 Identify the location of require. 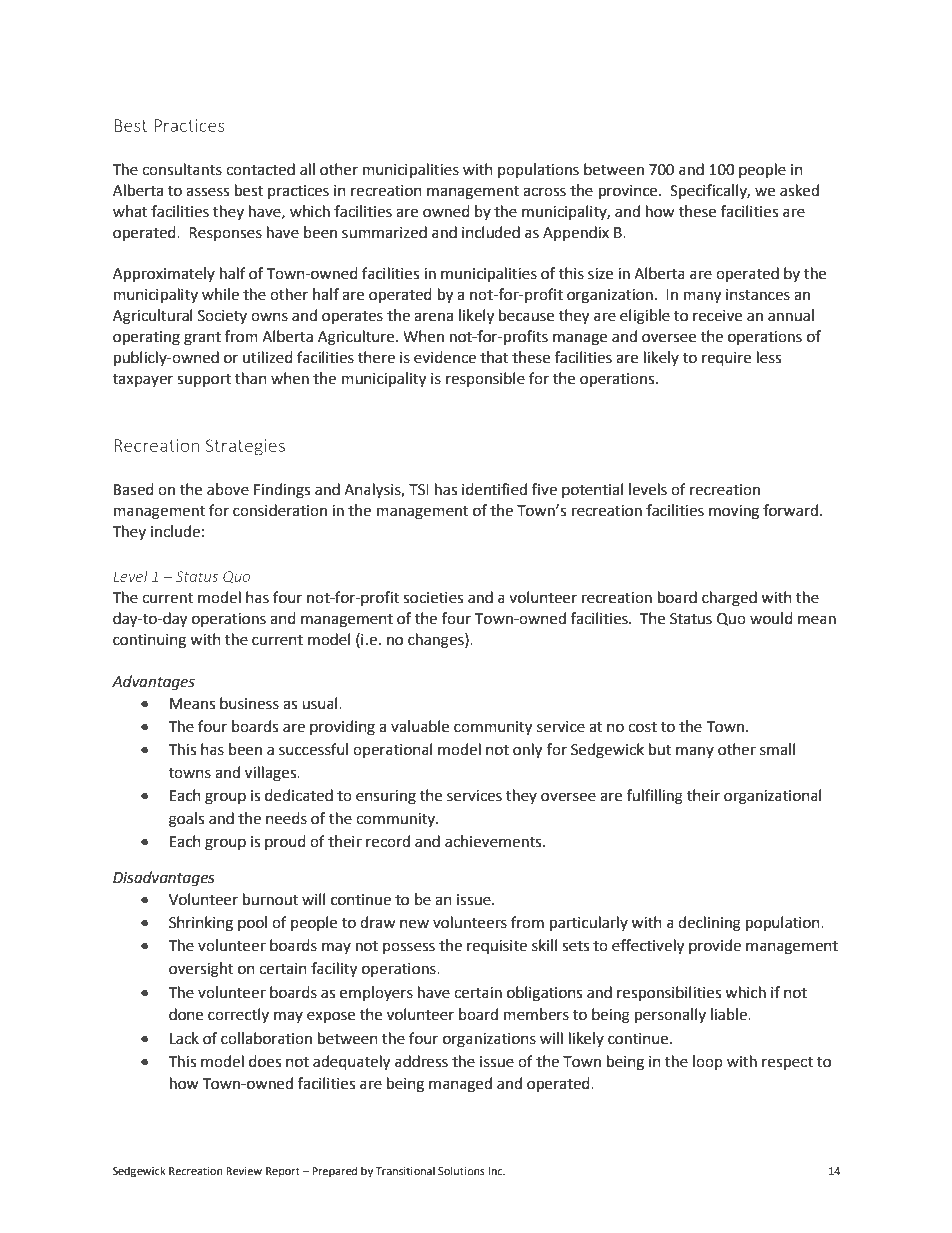
(726, 359).
